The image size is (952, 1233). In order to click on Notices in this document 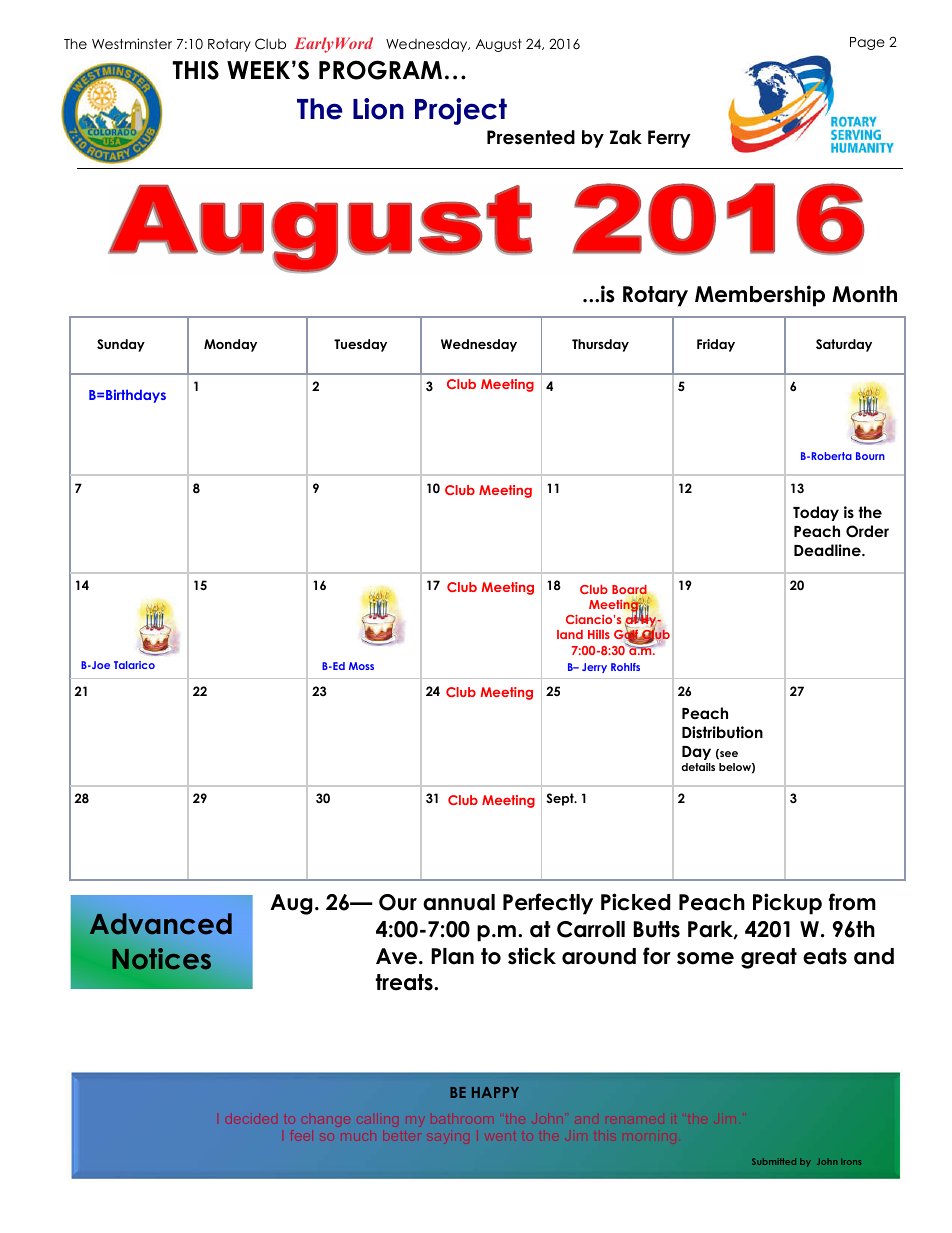, I will do `click(161, 959)`.
